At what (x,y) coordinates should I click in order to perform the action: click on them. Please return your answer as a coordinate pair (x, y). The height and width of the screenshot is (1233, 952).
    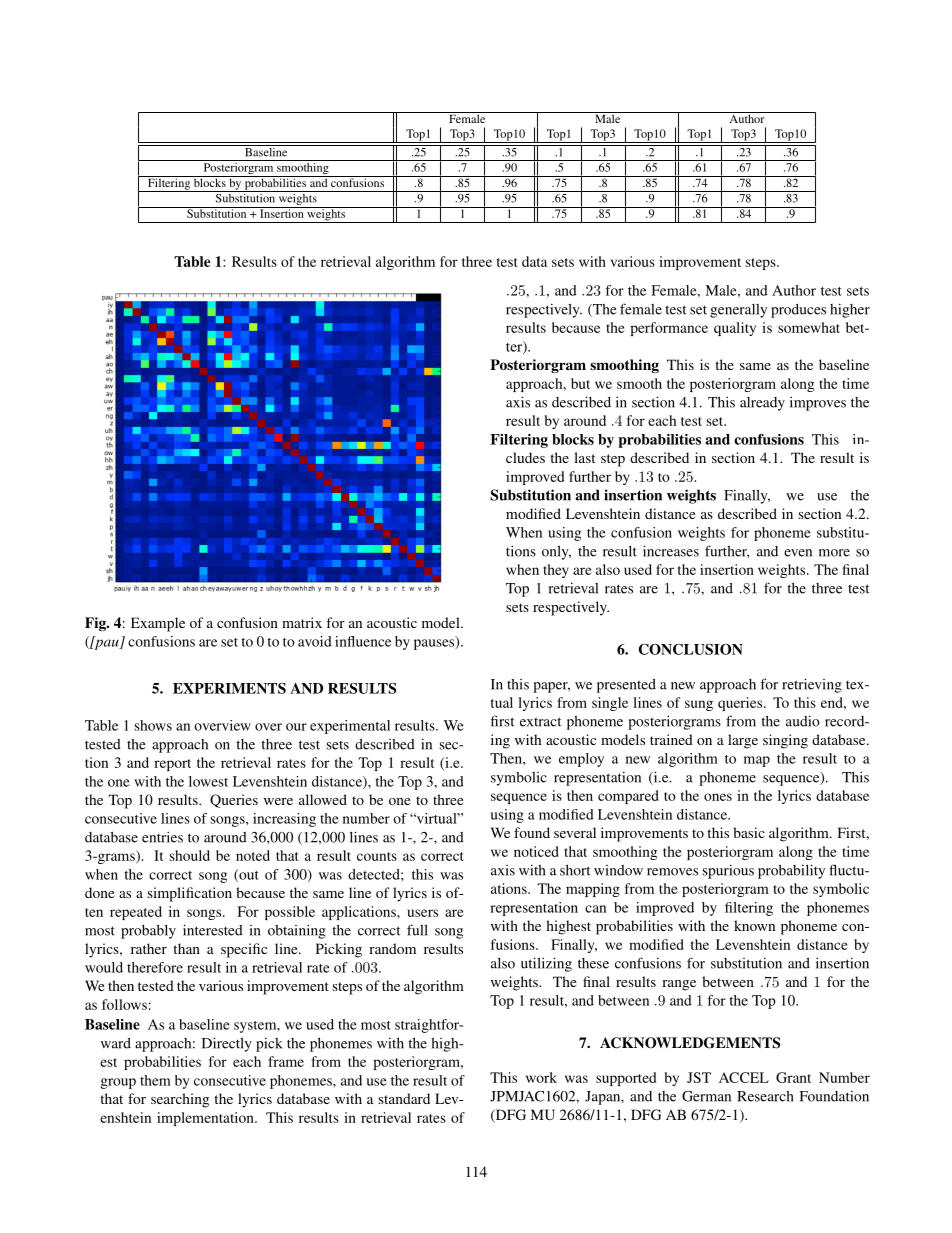
    Looking at the image, I should click on (155, 1080).
